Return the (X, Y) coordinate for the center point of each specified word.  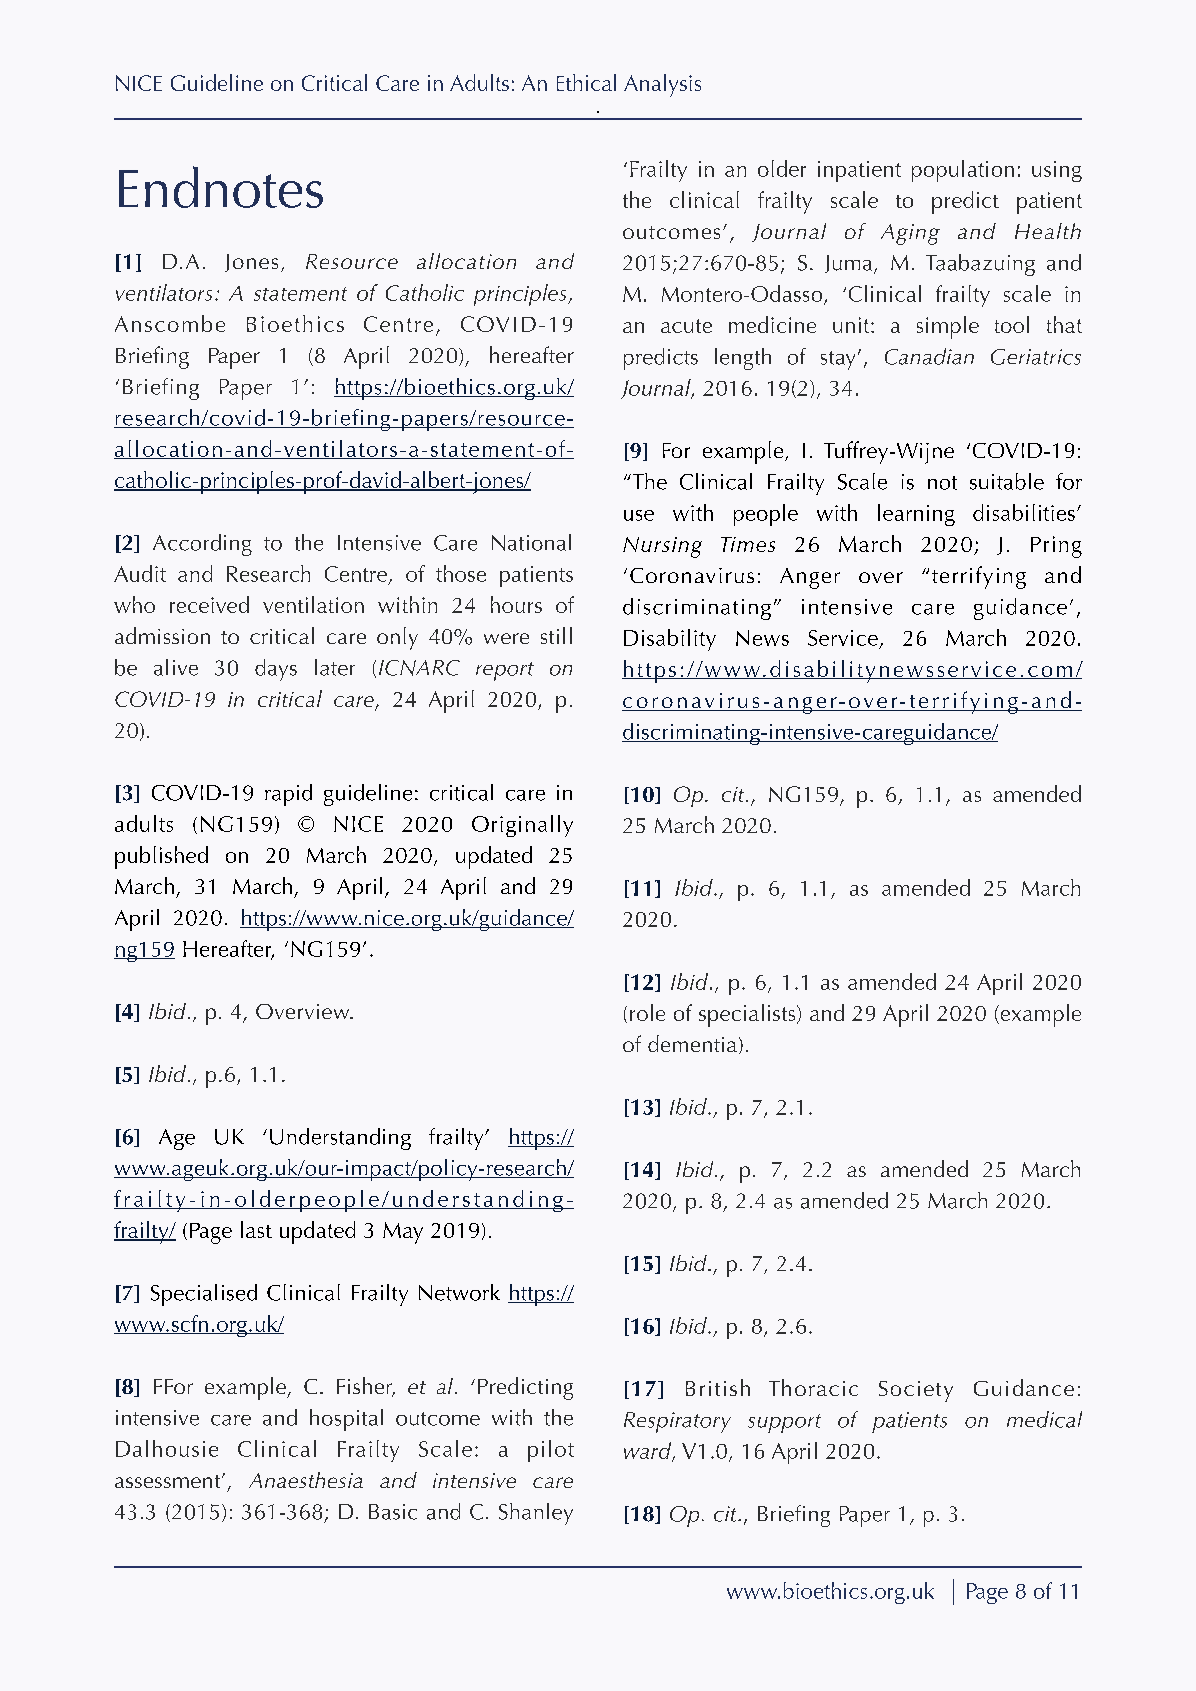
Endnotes (221, 187)
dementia (692, 1043)
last (256, 1229)
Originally (522, 826)
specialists (748, 1015)
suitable (1007, 481)
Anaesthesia (306, 1480)
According (202, 545)
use (639, 515)
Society (916, 1391)
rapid (288, 795)
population (963, 171)
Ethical (586, 82)
